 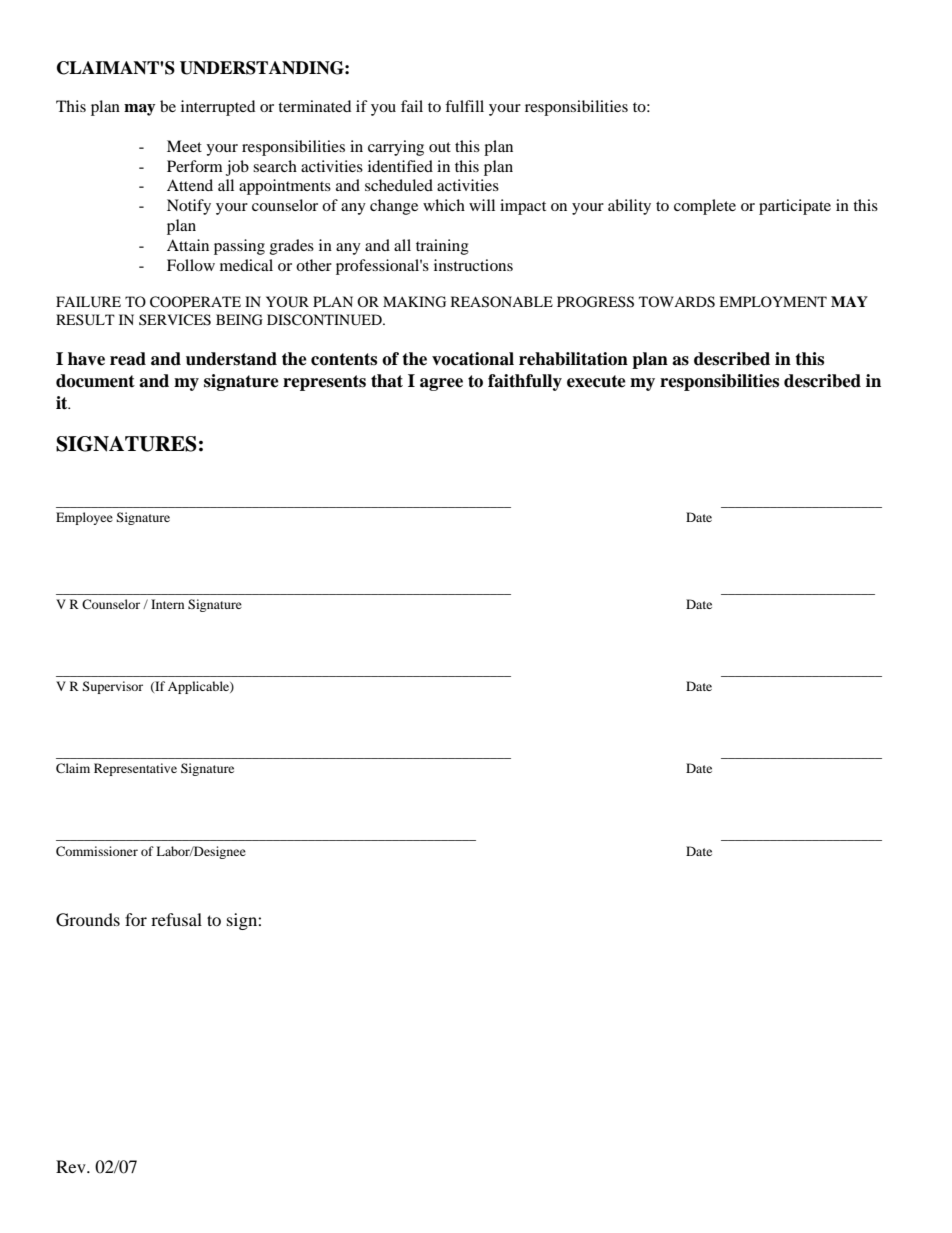 I want to click on execute, so click(x=596, y=381).
